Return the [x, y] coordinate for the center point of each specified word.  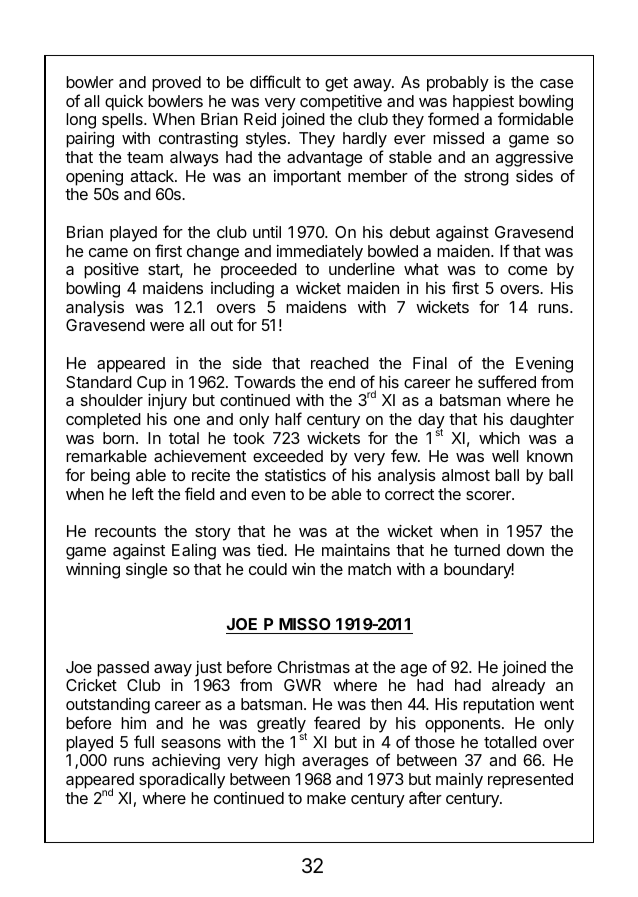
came [108, 252]
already [518, 687]
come [528, 270]
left [143, 493]
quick [124, 103]
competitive [341, 103]
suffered [507, 381]
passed [123, 669]
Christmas [313, 667]
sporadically [182, 781]
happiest [483, 104]
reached [340, 363]
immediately [320, 253]
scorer [489, 495]
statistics [295, 475]
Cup [151, 384]
